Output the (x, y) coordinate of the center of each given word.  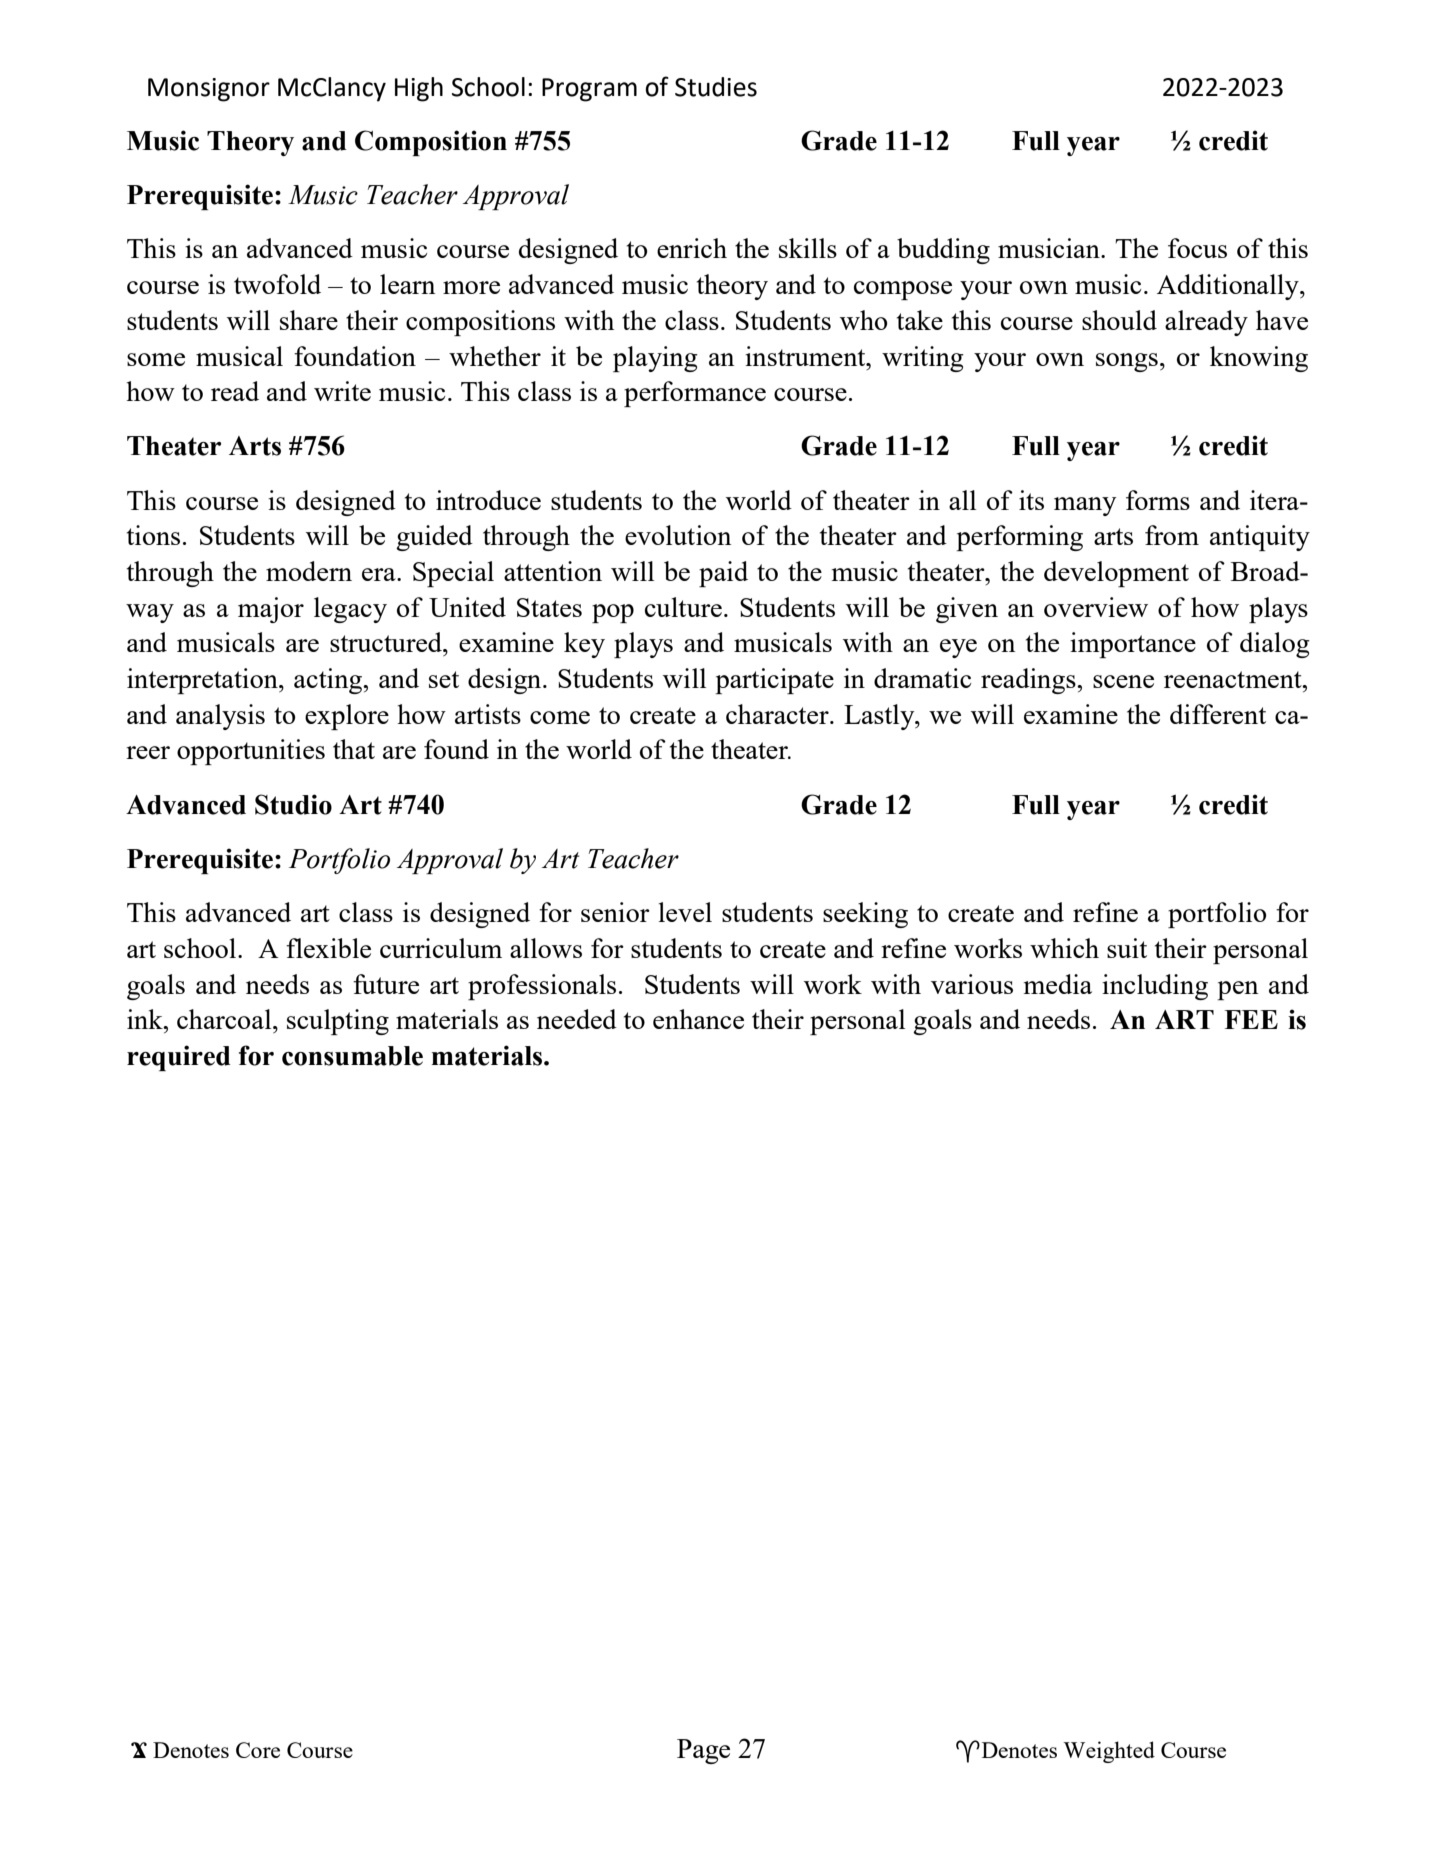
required (179, 1058)
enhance (698, 1019)
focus (1197, 248)
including (1155, 987)
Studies (716, 87)
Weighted (1109, 1752)
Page (703, 1751)
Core (258, 1750)
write (342, 391)
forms (1158, 500)
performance (695, 394)
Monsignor (209, 90)
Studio (293, 804)
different (1218, 714)
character (778, 714)
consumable (352, 1056)
